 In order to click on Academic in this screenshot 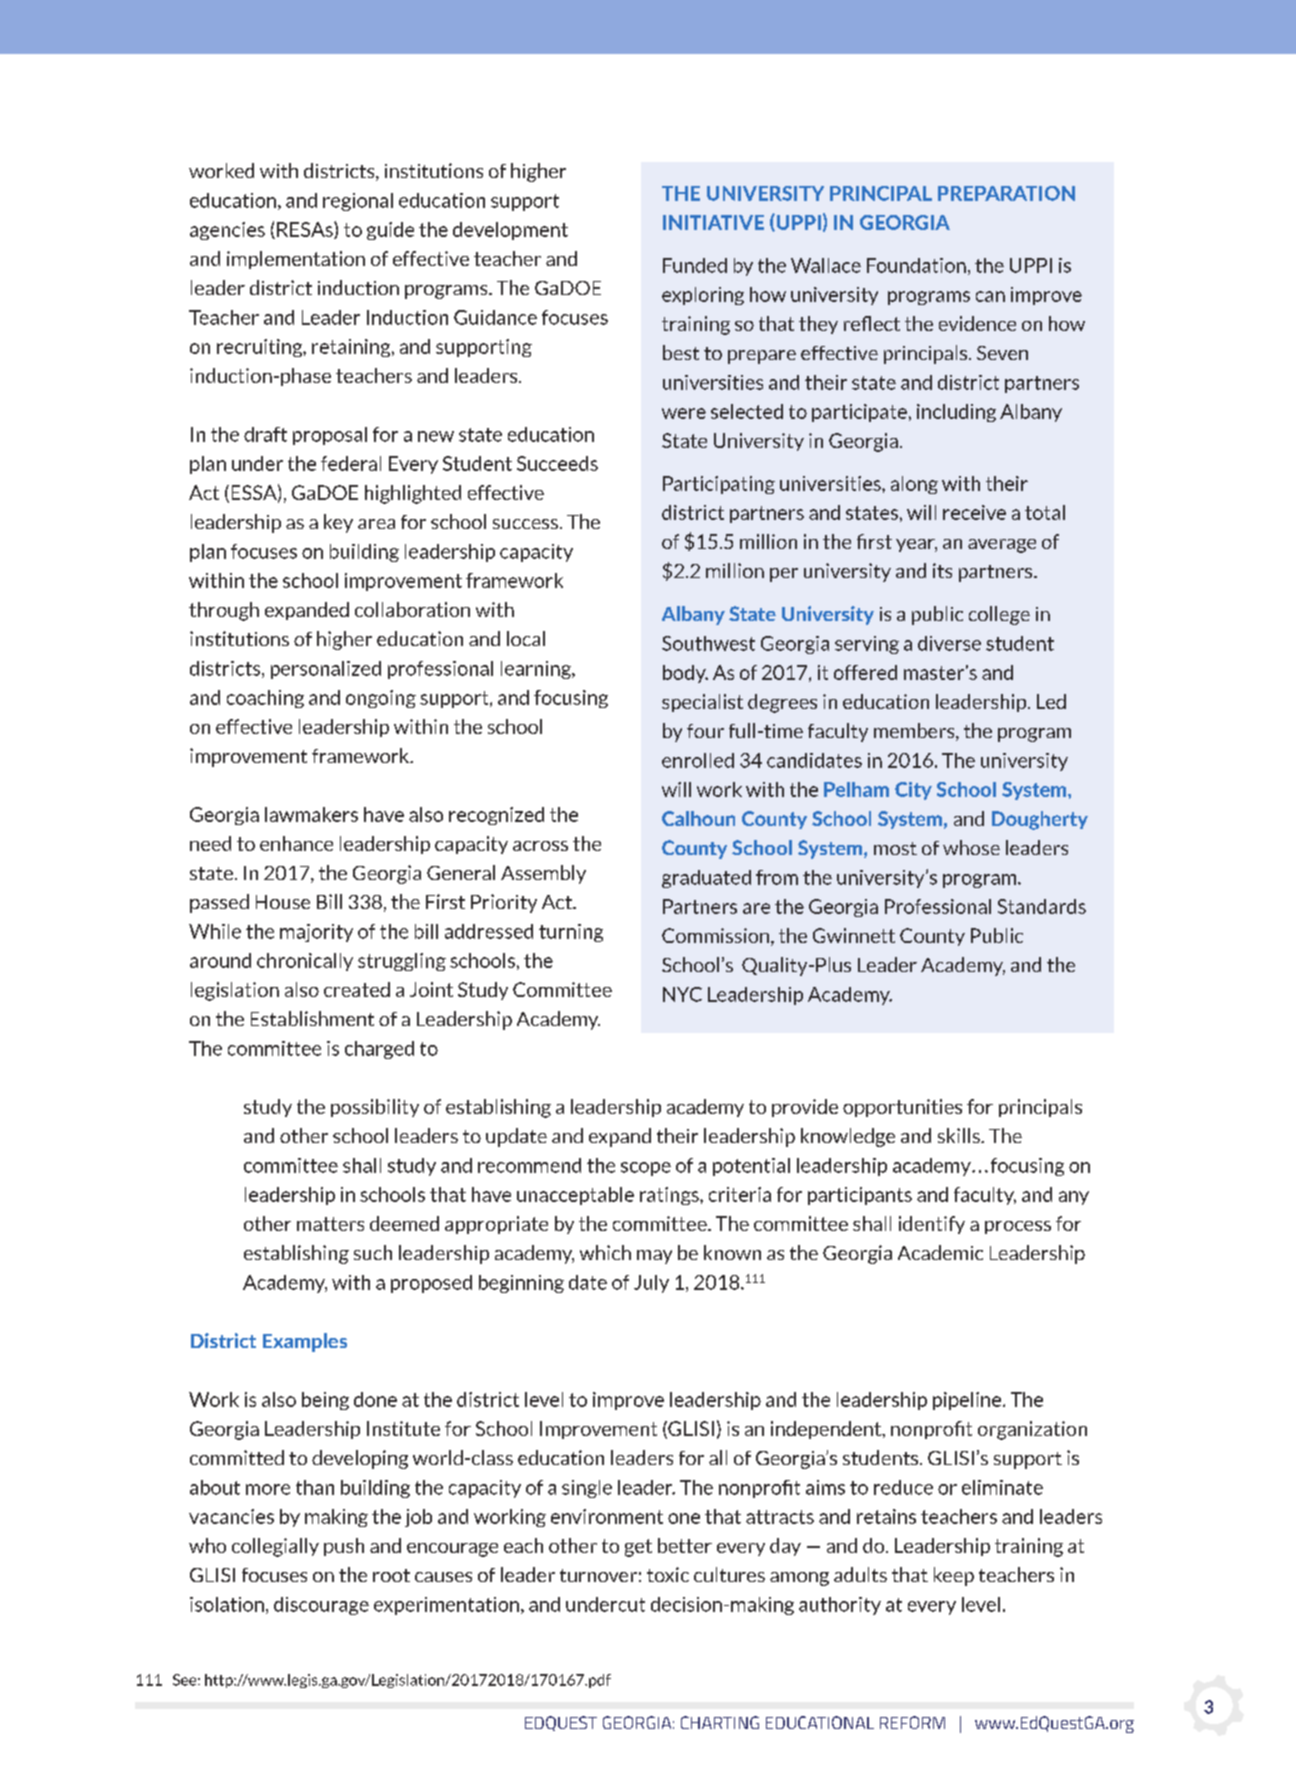, I will do `click(940, 1252)`.
